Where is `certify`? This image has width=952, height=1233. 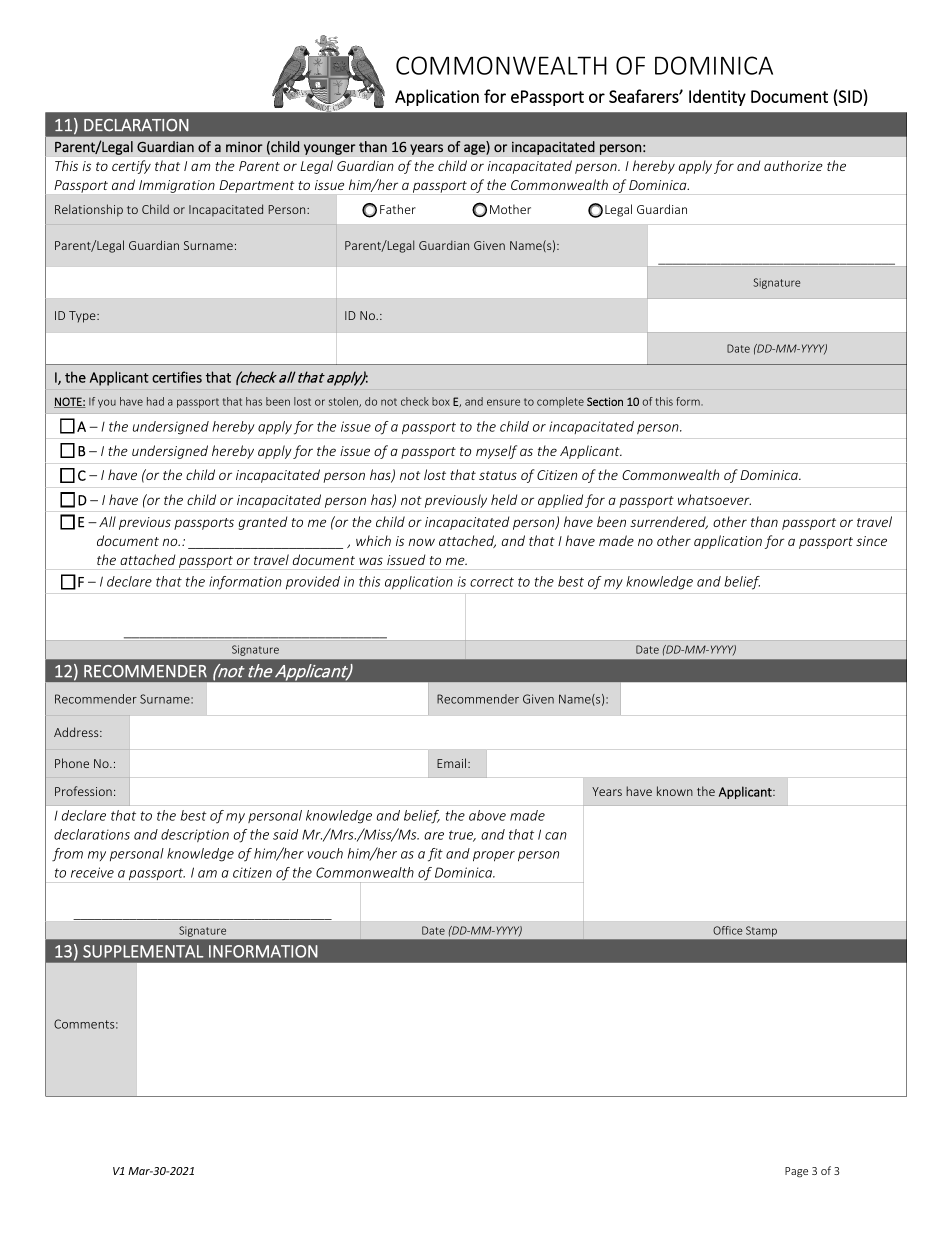 certify is located at coordinates (131, 167).
